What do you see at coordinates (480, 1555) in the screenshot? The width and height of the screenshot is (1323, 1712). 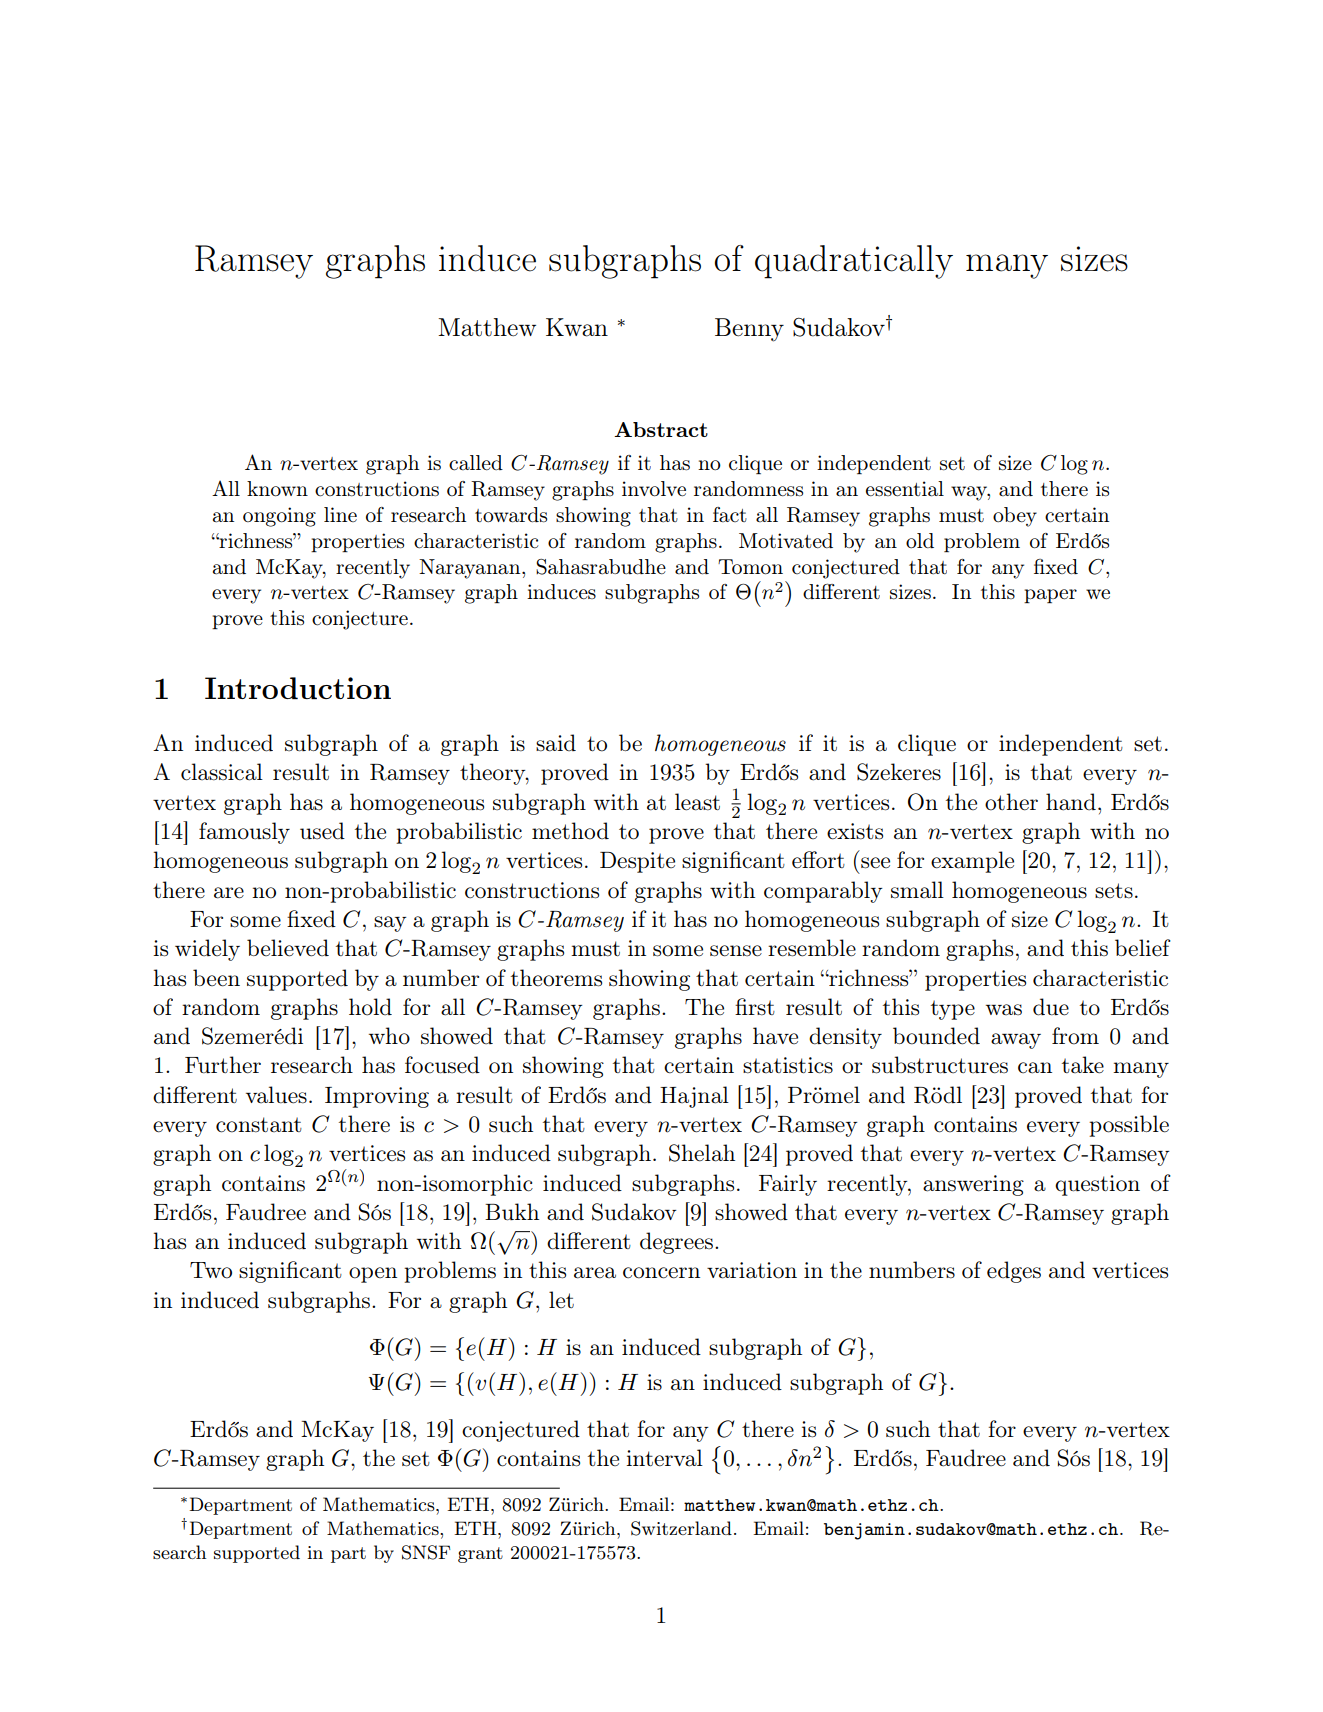 I see `grant` at bounding box center [480, 1555].
